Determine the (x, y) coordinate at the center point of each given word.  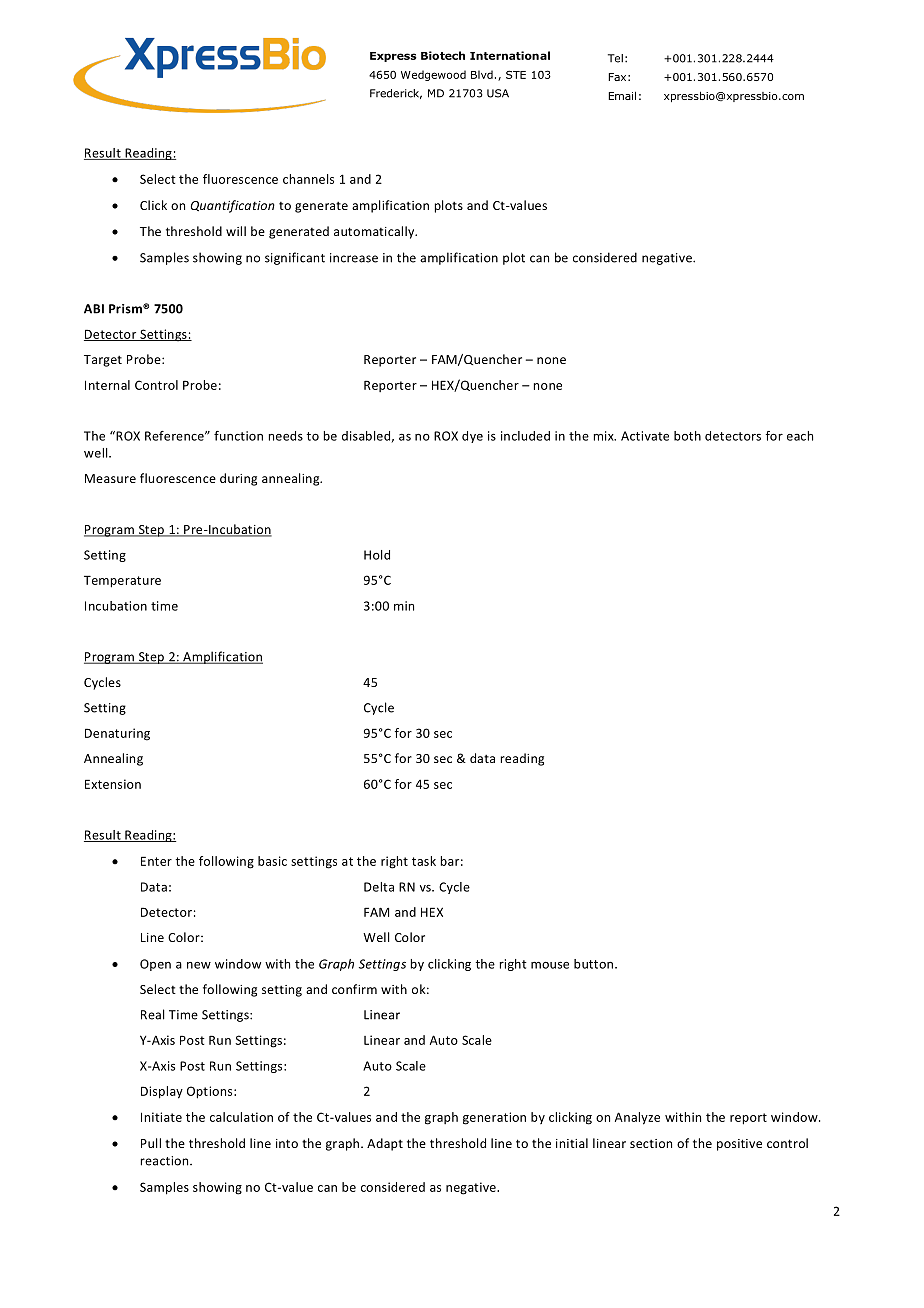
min (404, 606)
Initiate (161, 1117)
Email (622, 95)
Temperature (122, 581)
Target (103, 361)
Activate (645, 436)
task (424, 861)
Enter (156, 861)
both (687, 436)
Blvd (482, 74)
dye (472, 437)
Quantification (233, 206)
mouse (550, 965)
